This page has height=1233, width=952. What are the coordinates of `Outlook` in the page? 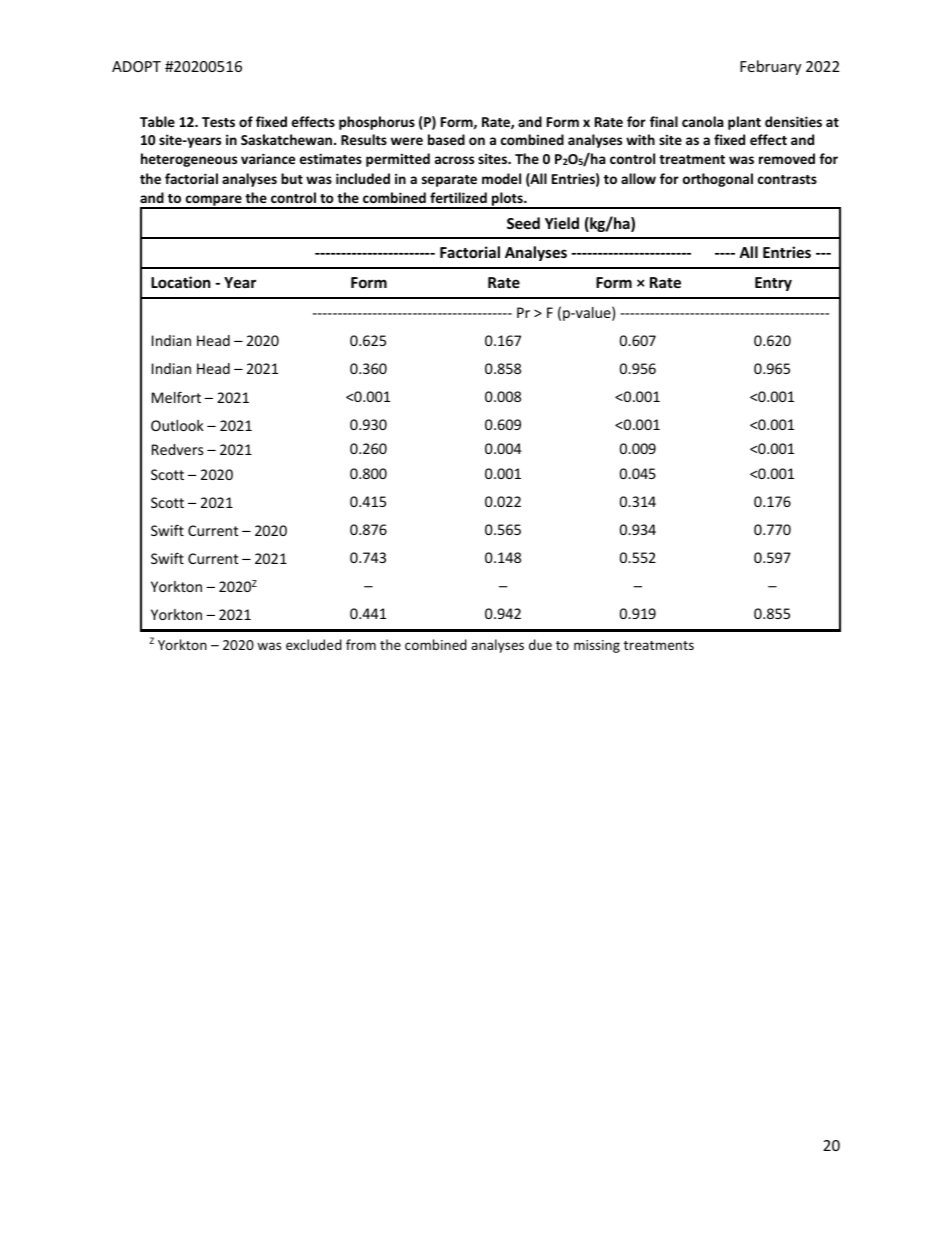 It's located at (177, 425).
